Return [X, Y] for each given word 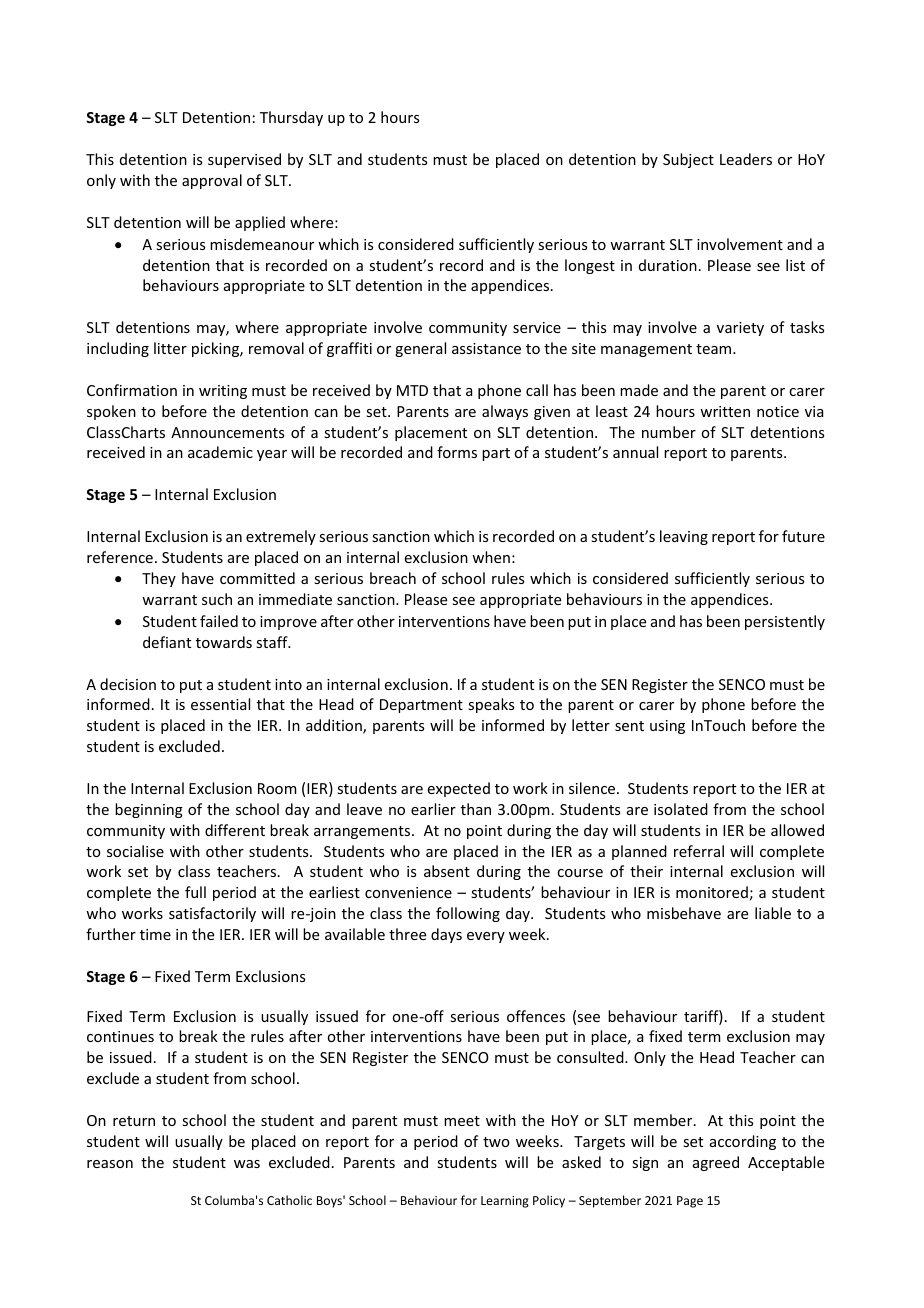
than [476, 809]
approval [212, 181]
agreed [716, 1163]
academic [220, 452]
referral [699, 851]
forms [457, 452]
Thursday [291, 118]
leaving [684, 537]
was [247, 1164]
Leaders [746, 159]
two [496, 1142]
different [235, 830]
